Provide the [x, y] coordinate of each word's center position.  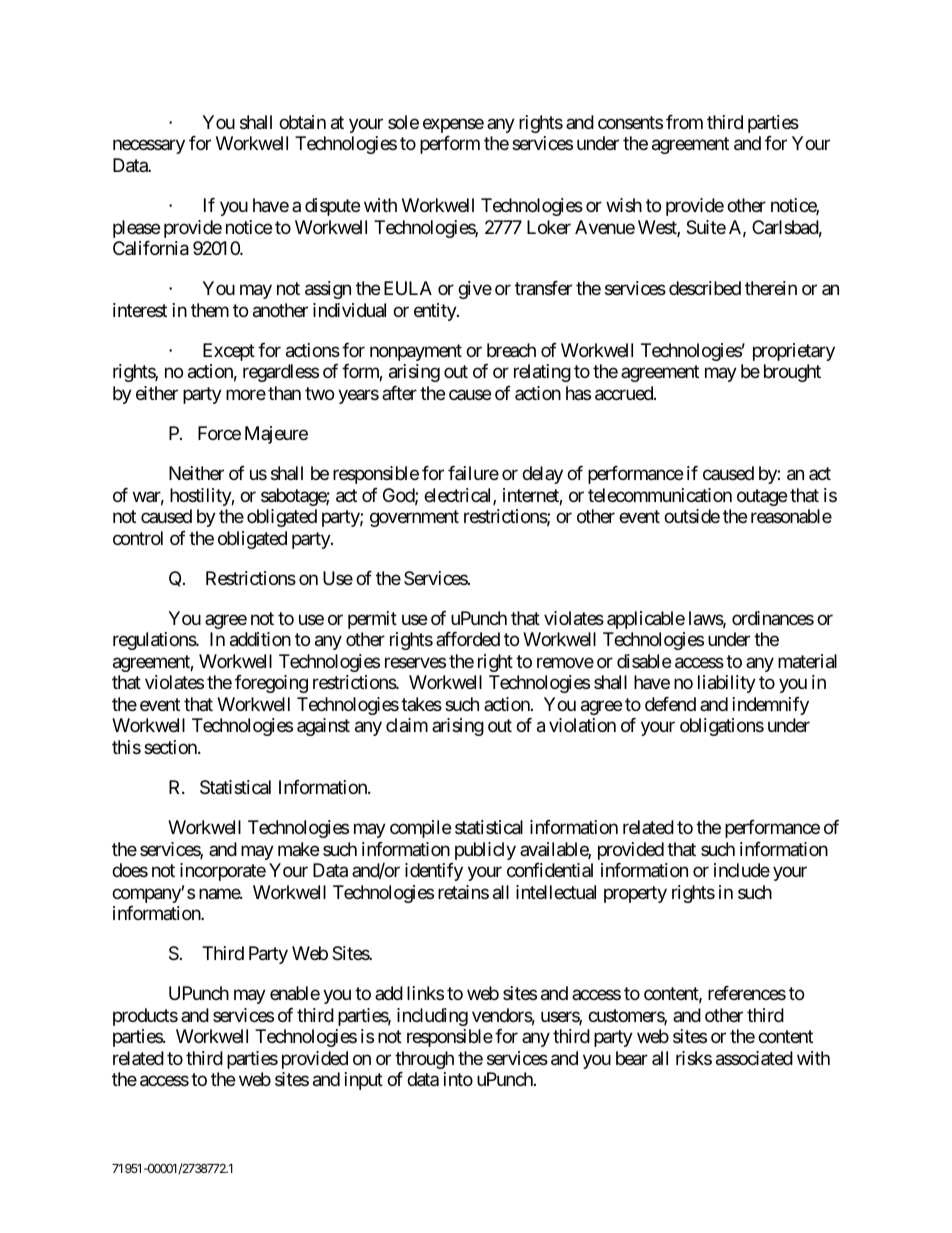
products [145, 1017]
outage [762, 497]
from [684, 122]
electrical [459, 496]
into [458, 1079]
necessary [149, 147]
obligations [722, 727]
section [171, 747]
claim [407, 725]
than [284, 393]
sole [403, 122]
